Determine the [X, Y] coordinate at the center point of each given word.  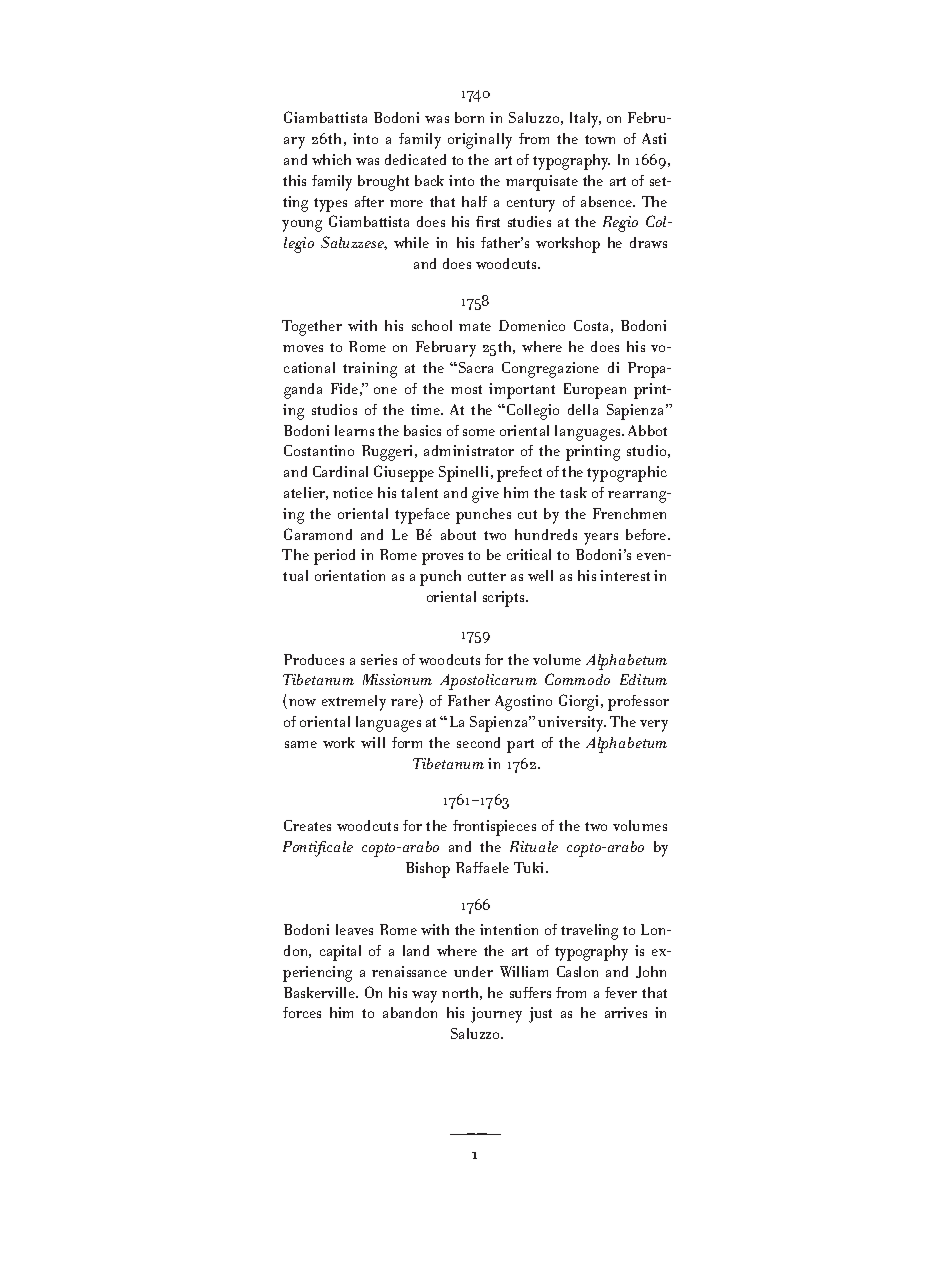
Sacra [476, 367]
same [301, 744]
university [572, 724]
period [334, 557]
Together [312, 328]
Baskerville [320, 992]
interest [625, 575]
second [478, 742]
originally [480, 141]
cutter [487, 576]
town [600, 139]
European [595, 391]
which [331, 159]
